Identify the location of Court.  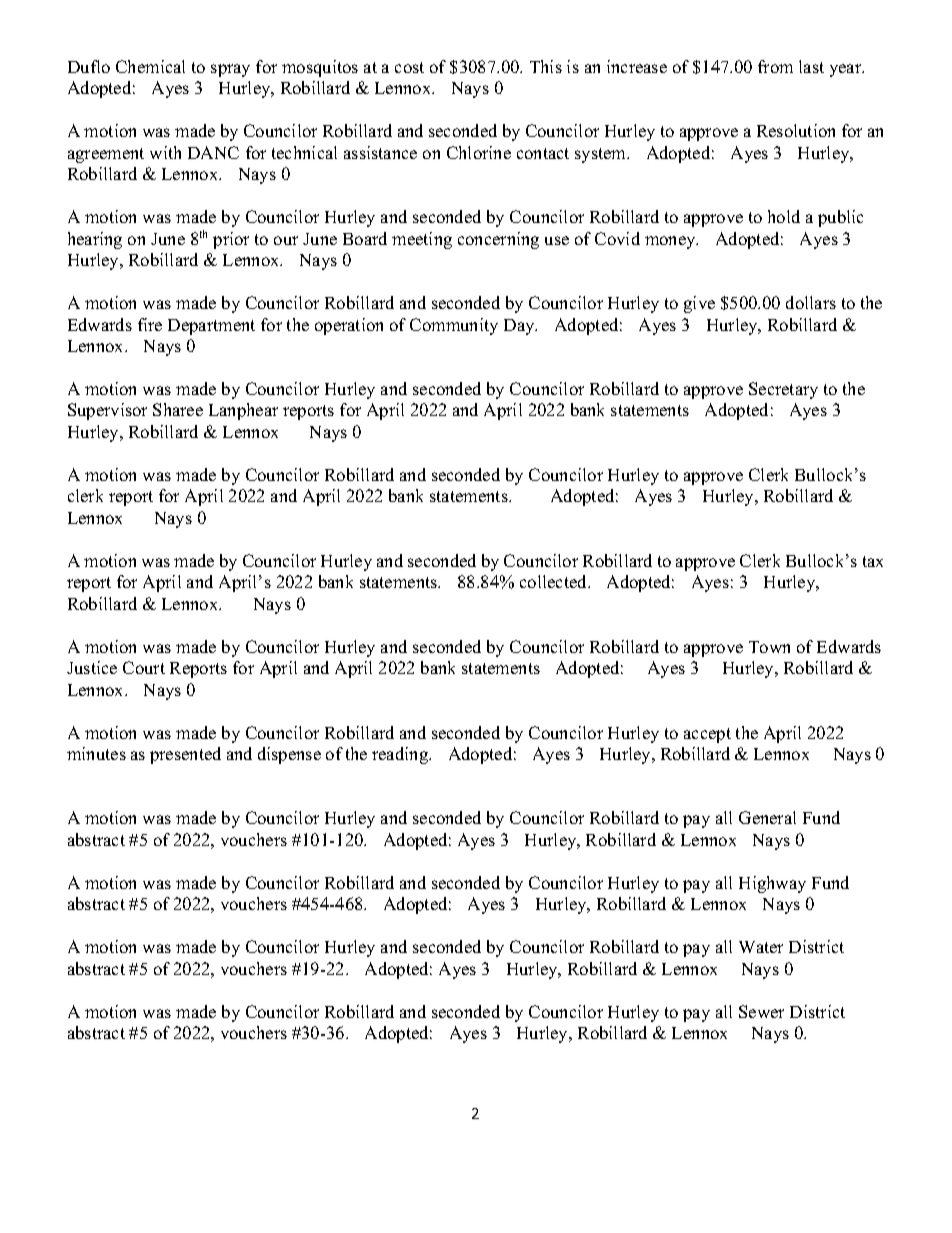
(144, 667).
